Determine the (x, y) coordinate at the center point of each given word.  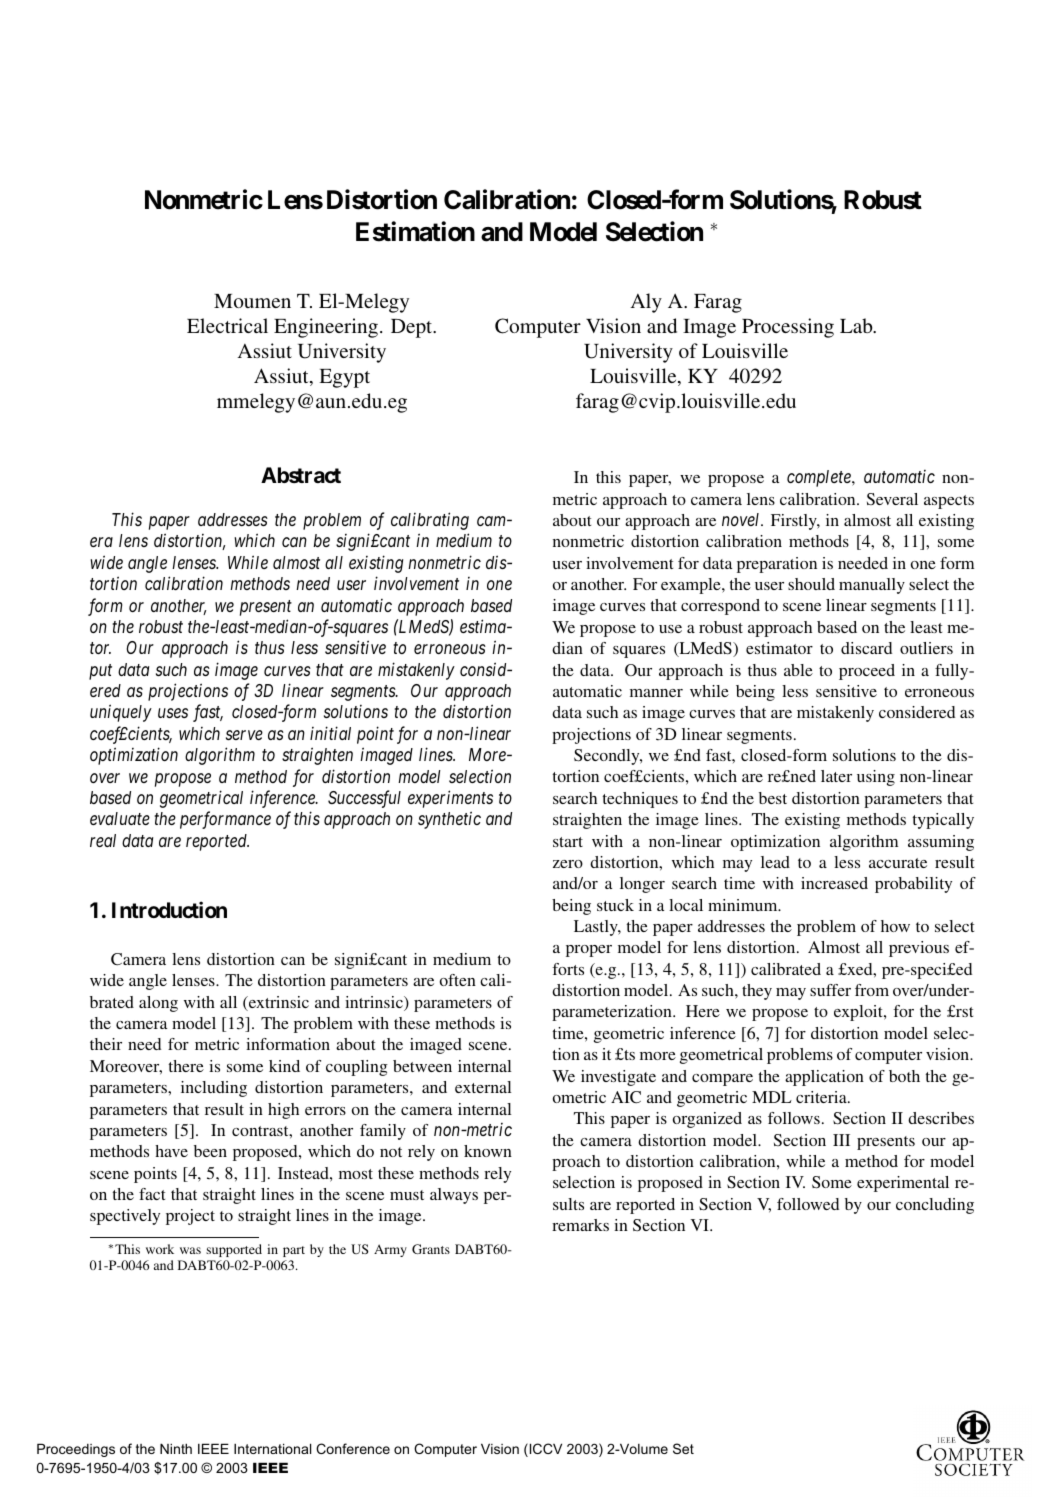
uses (173, 713)
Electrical (227, 325)
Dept (413, 328)
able (798, 670)
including (214, 1089)
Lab (857, 325)
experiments (450, 799)
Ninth (176, 1448)
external (483, 1087)
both (904, 1076)
